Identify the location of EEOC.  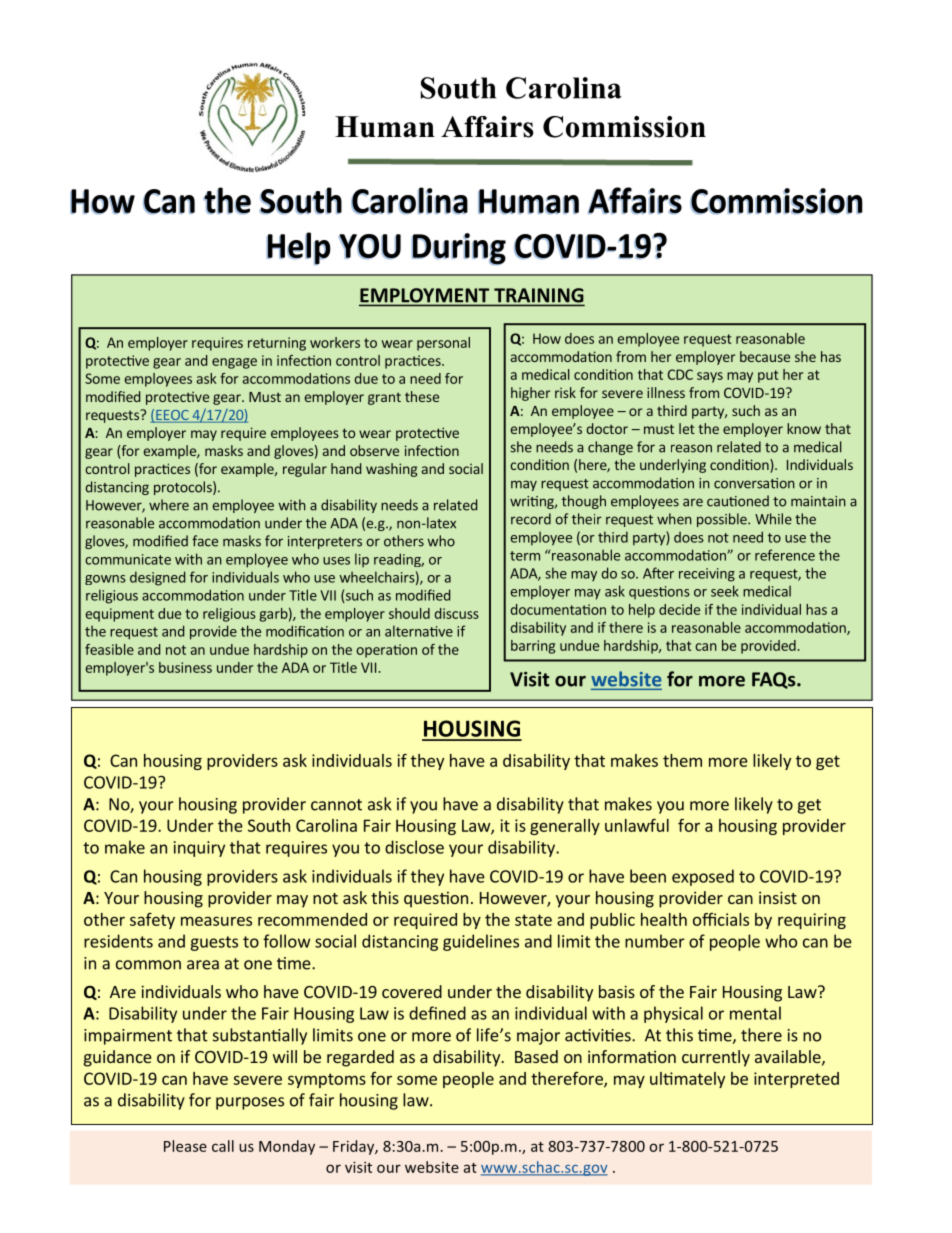
(172, 416).
